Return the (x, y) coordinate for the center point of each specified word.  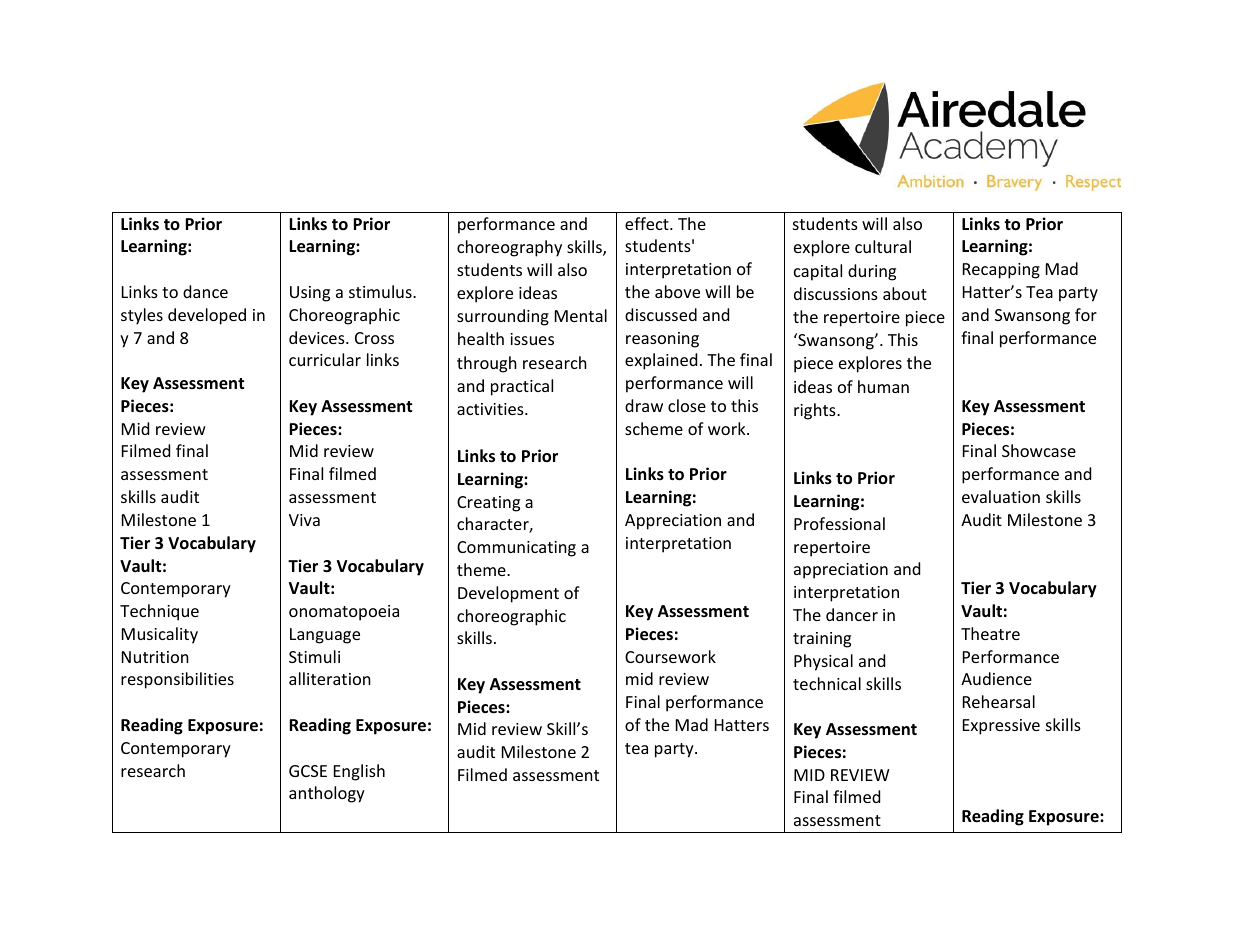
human (883, 386)
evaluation (1001, 496)
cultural (883, 246)
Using (310, 294)
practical (522, 387)
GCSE (308, 771)
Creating (488, 504)
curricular (325, 359)
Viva (304, 520)
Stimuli (314, 656)
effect (648, 223)
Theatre (990, 633)
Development (508, 594)
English (359, 772)
